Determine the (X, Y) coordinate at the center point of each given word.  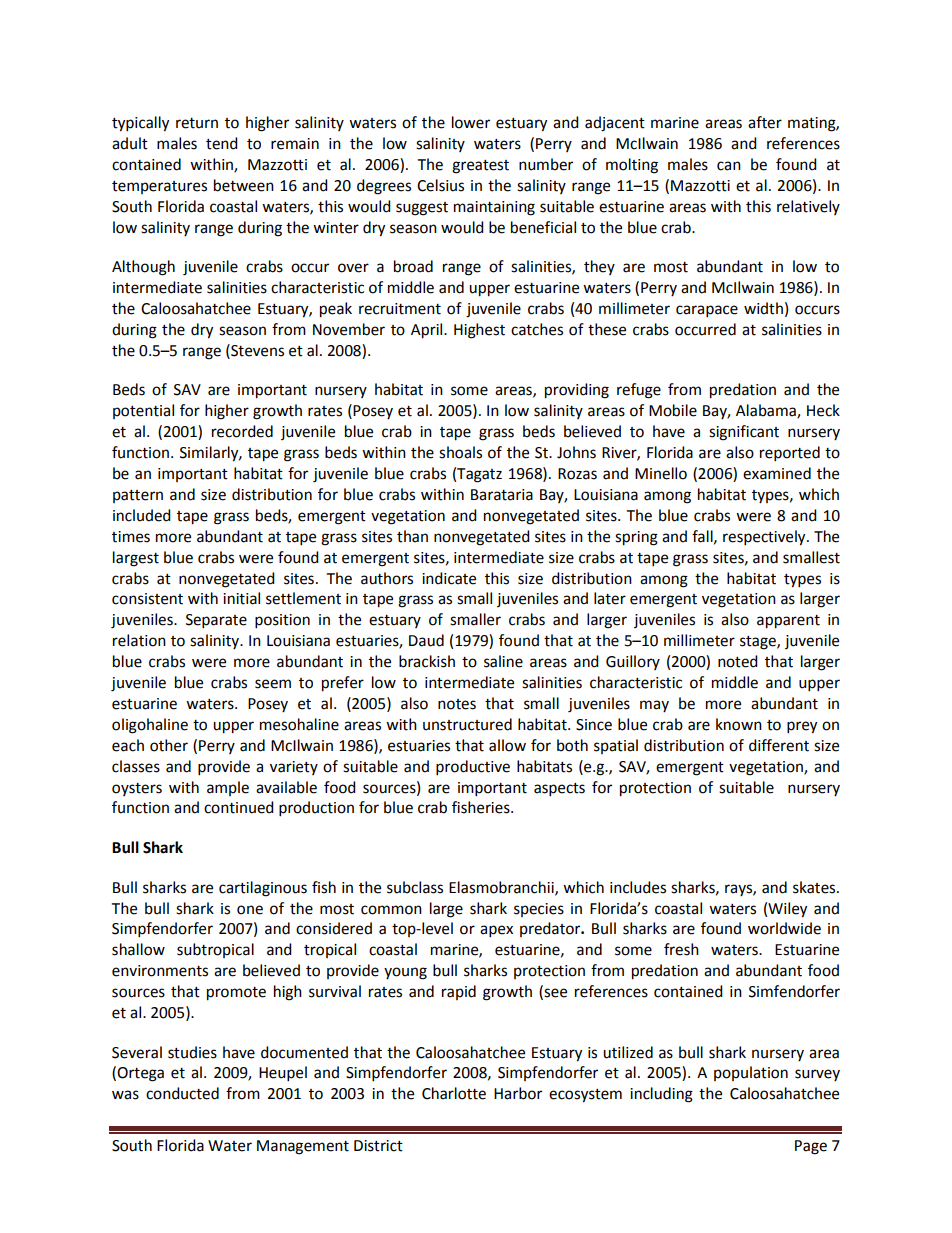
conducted (182, 1093)
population (751, 1073)
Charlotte (454, 1093)
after (765, 122)
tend (222, 143)
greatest (480, 167)
